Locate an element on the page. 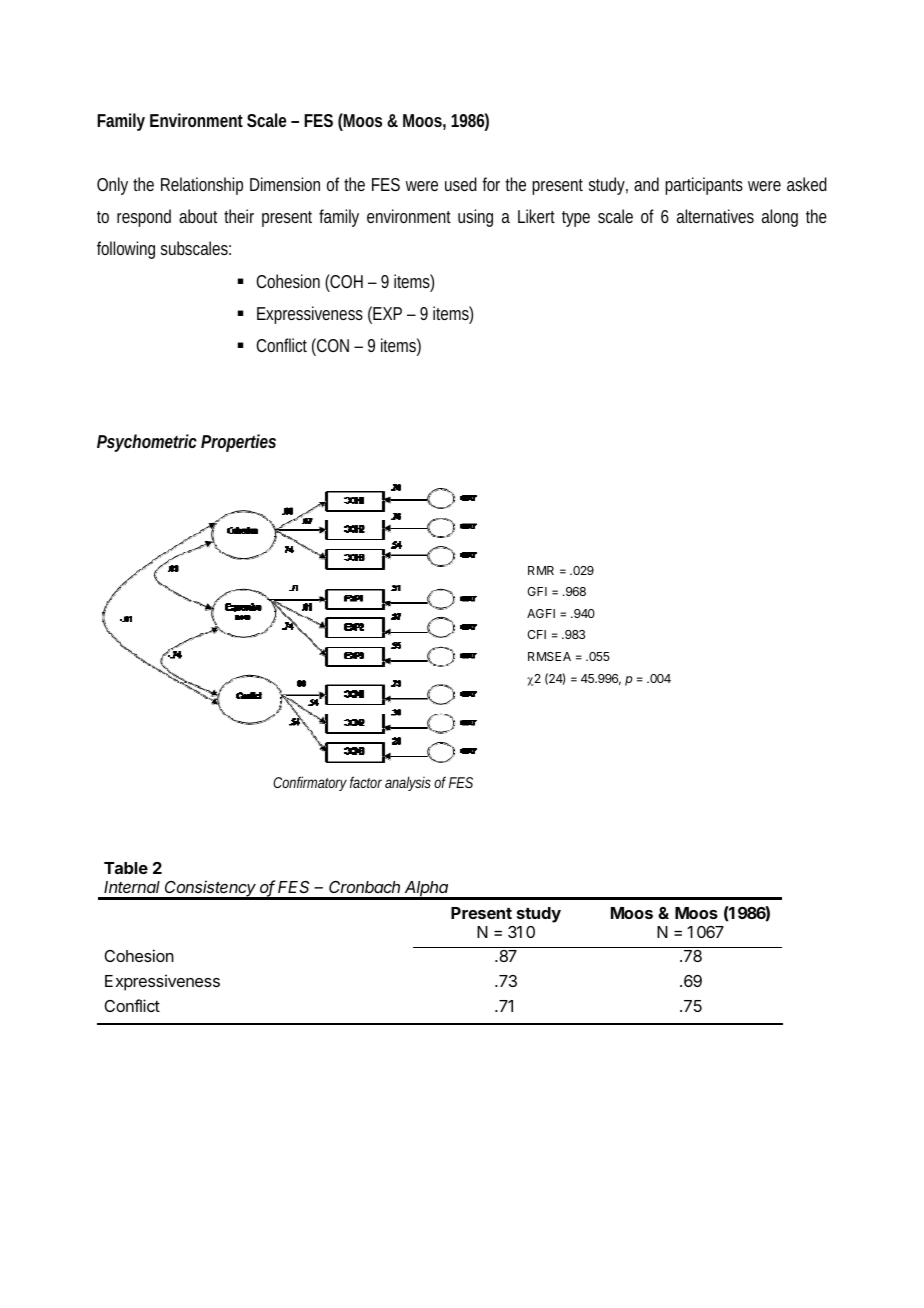  about is located at coordinates (198, 216).
